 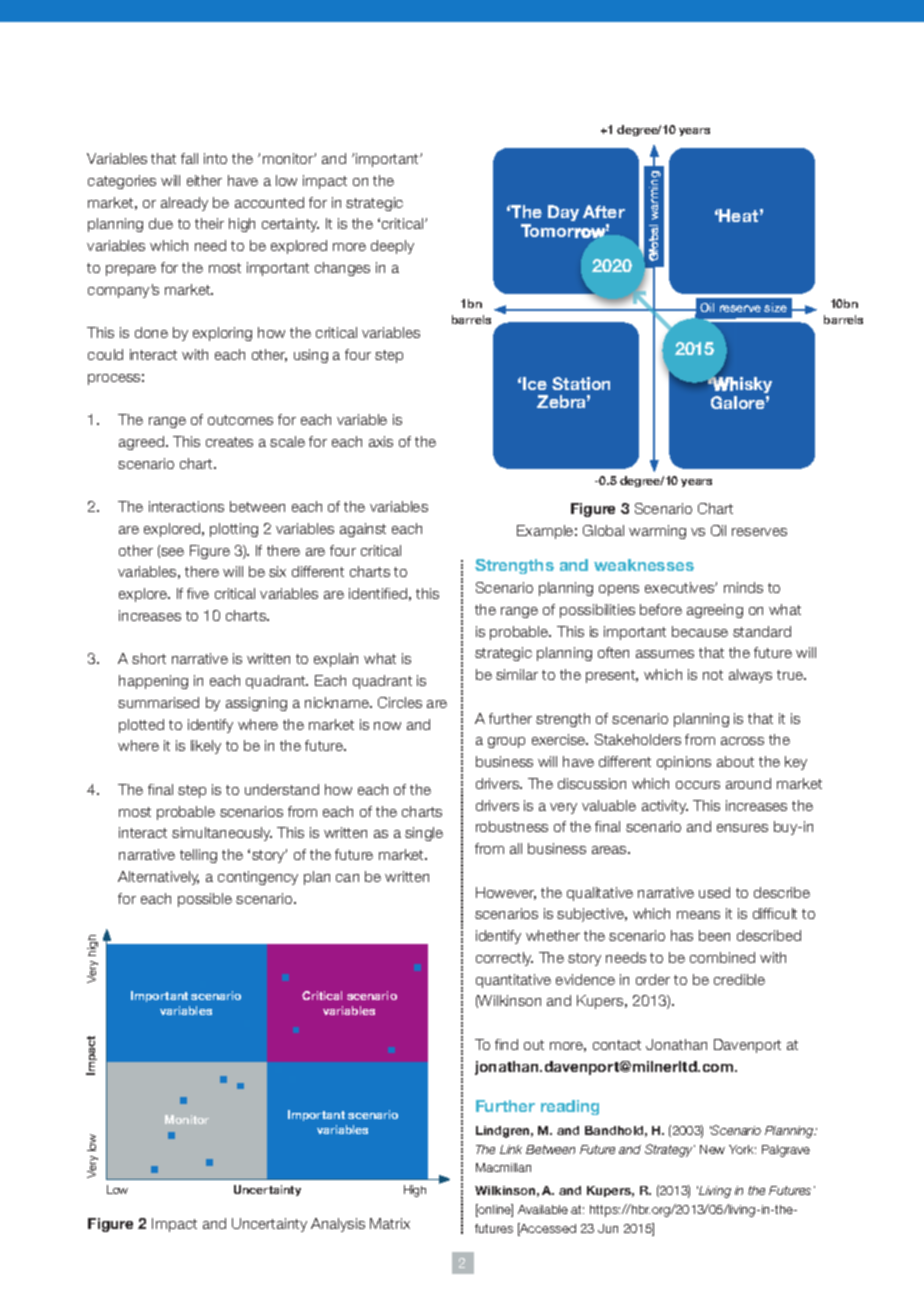 What do you see at coordinates (714, 892) in the page?
I see `used` at bounding box center [714, 892].
